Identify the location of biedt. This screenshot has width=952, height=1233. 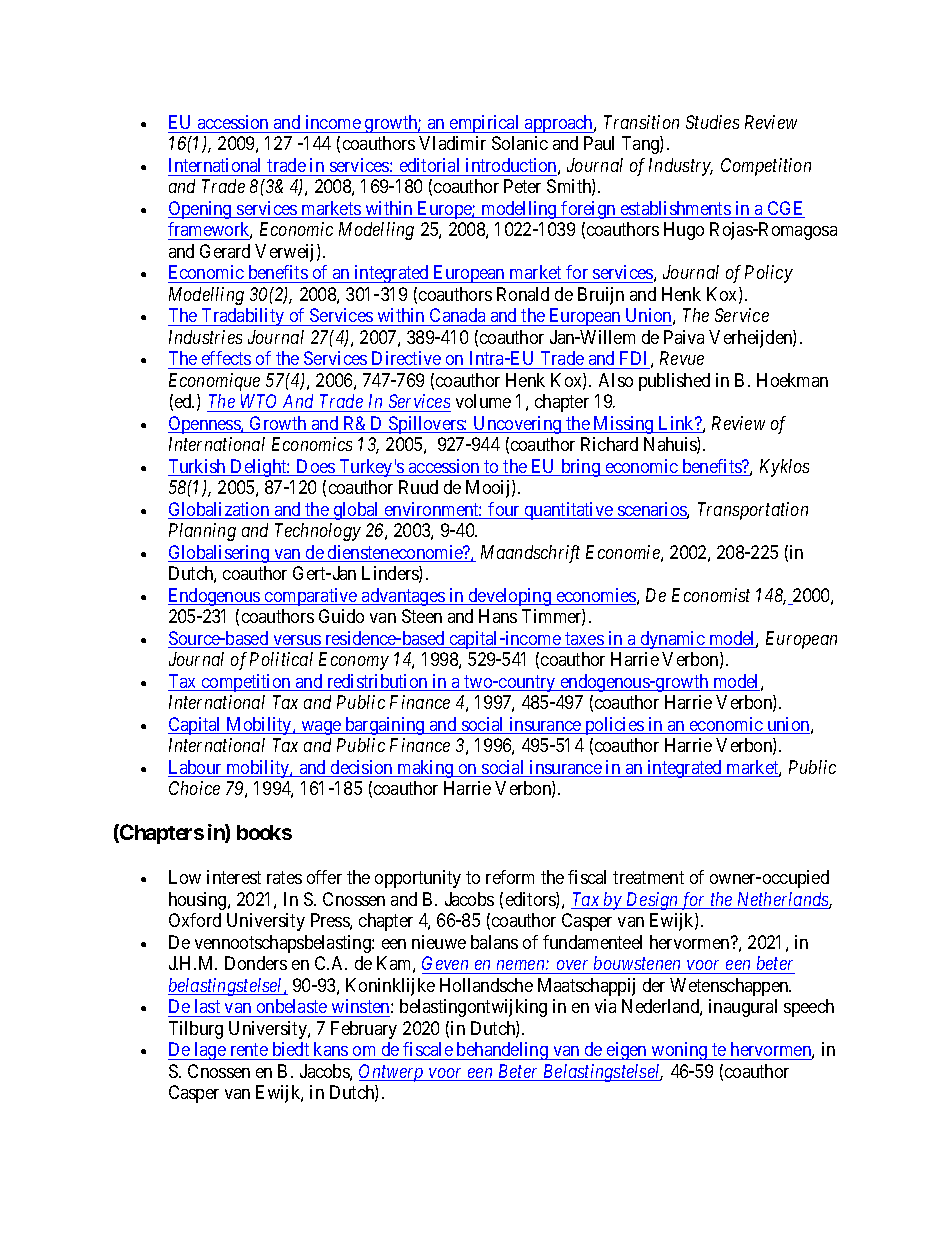
(291, 1049).
